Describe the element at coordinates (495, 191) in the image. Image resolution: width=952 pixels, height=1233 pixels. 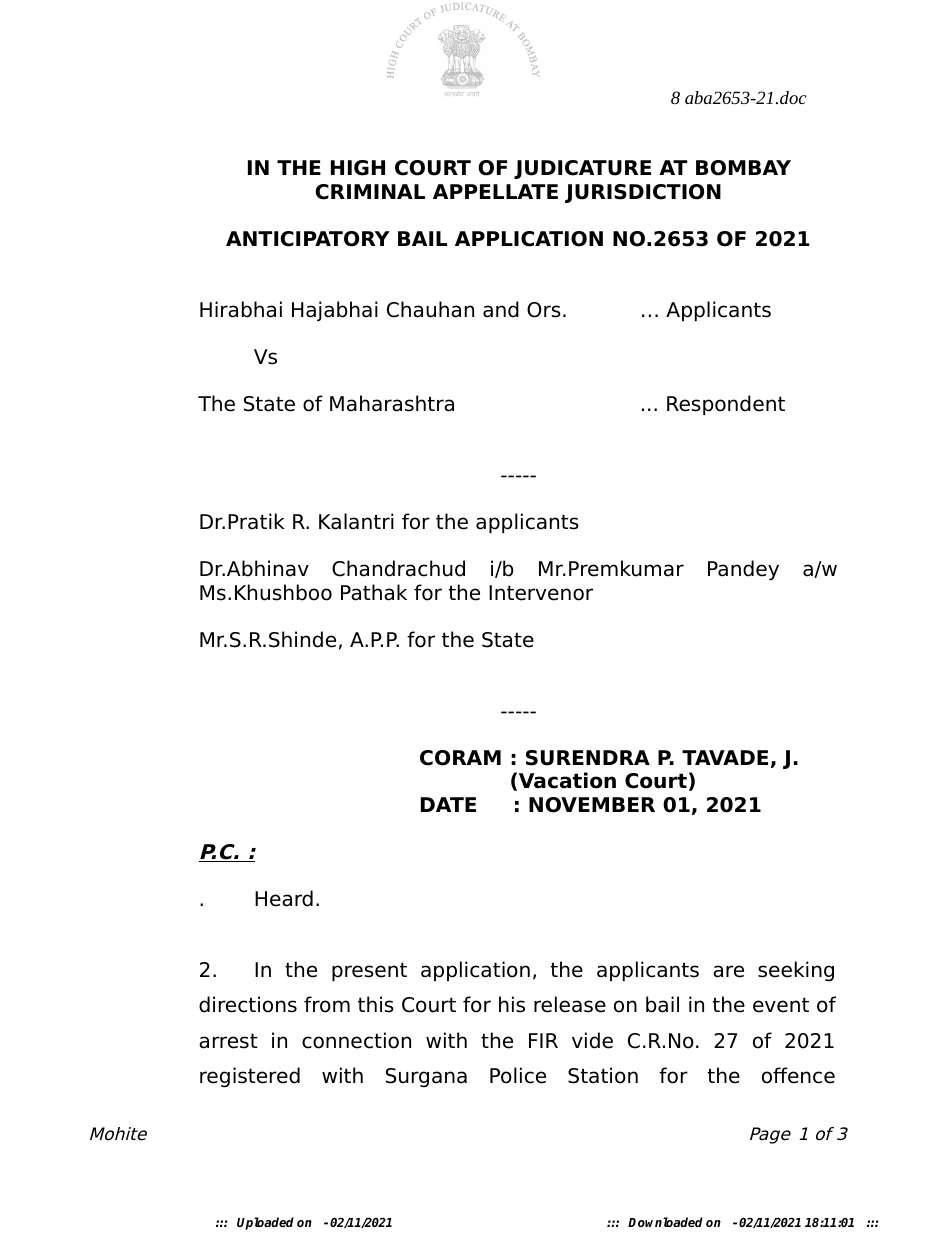
I see `APPELLATE` at that location.
